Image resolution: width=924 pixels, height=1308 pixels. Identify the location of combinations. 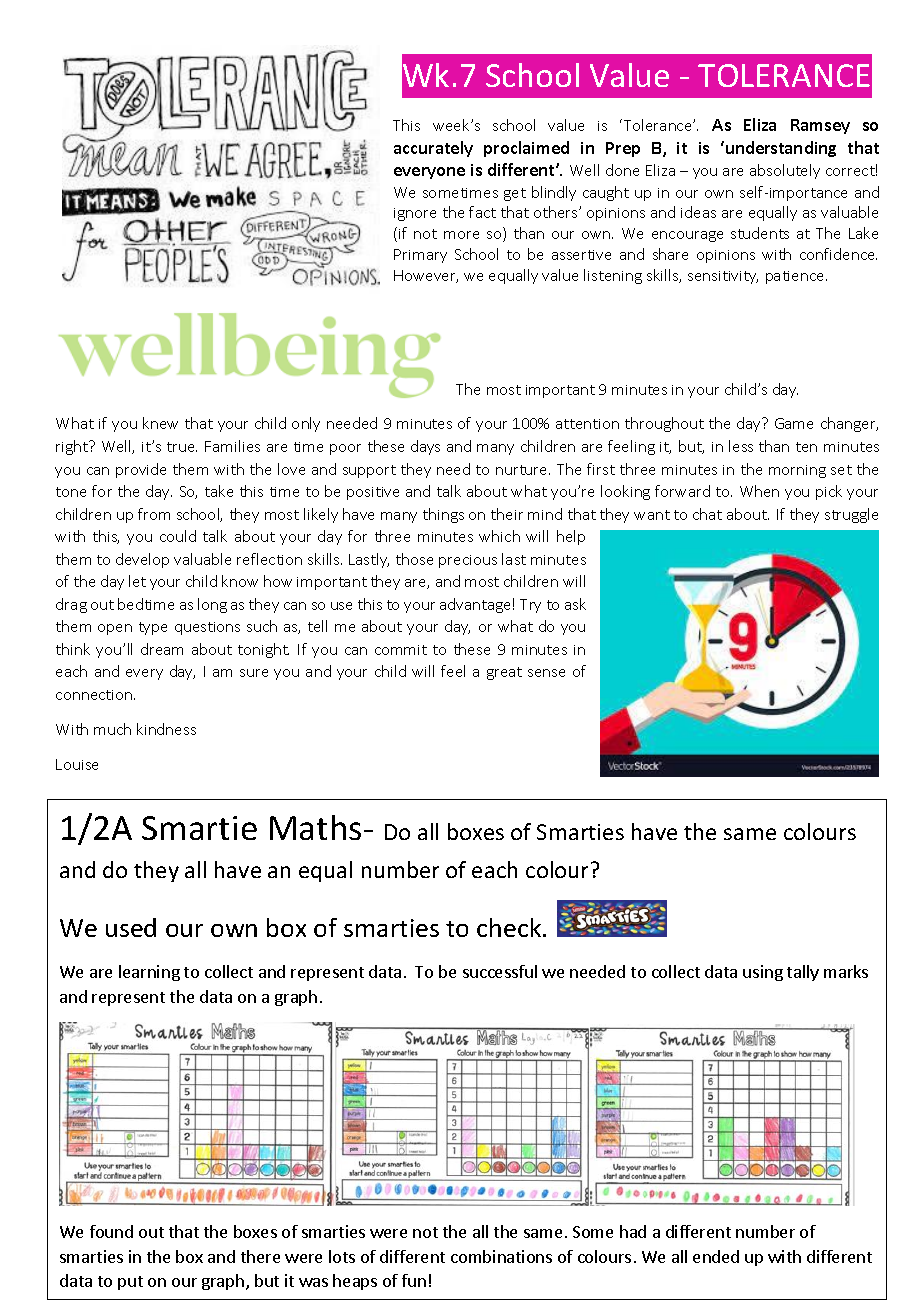
(501, 1256).
